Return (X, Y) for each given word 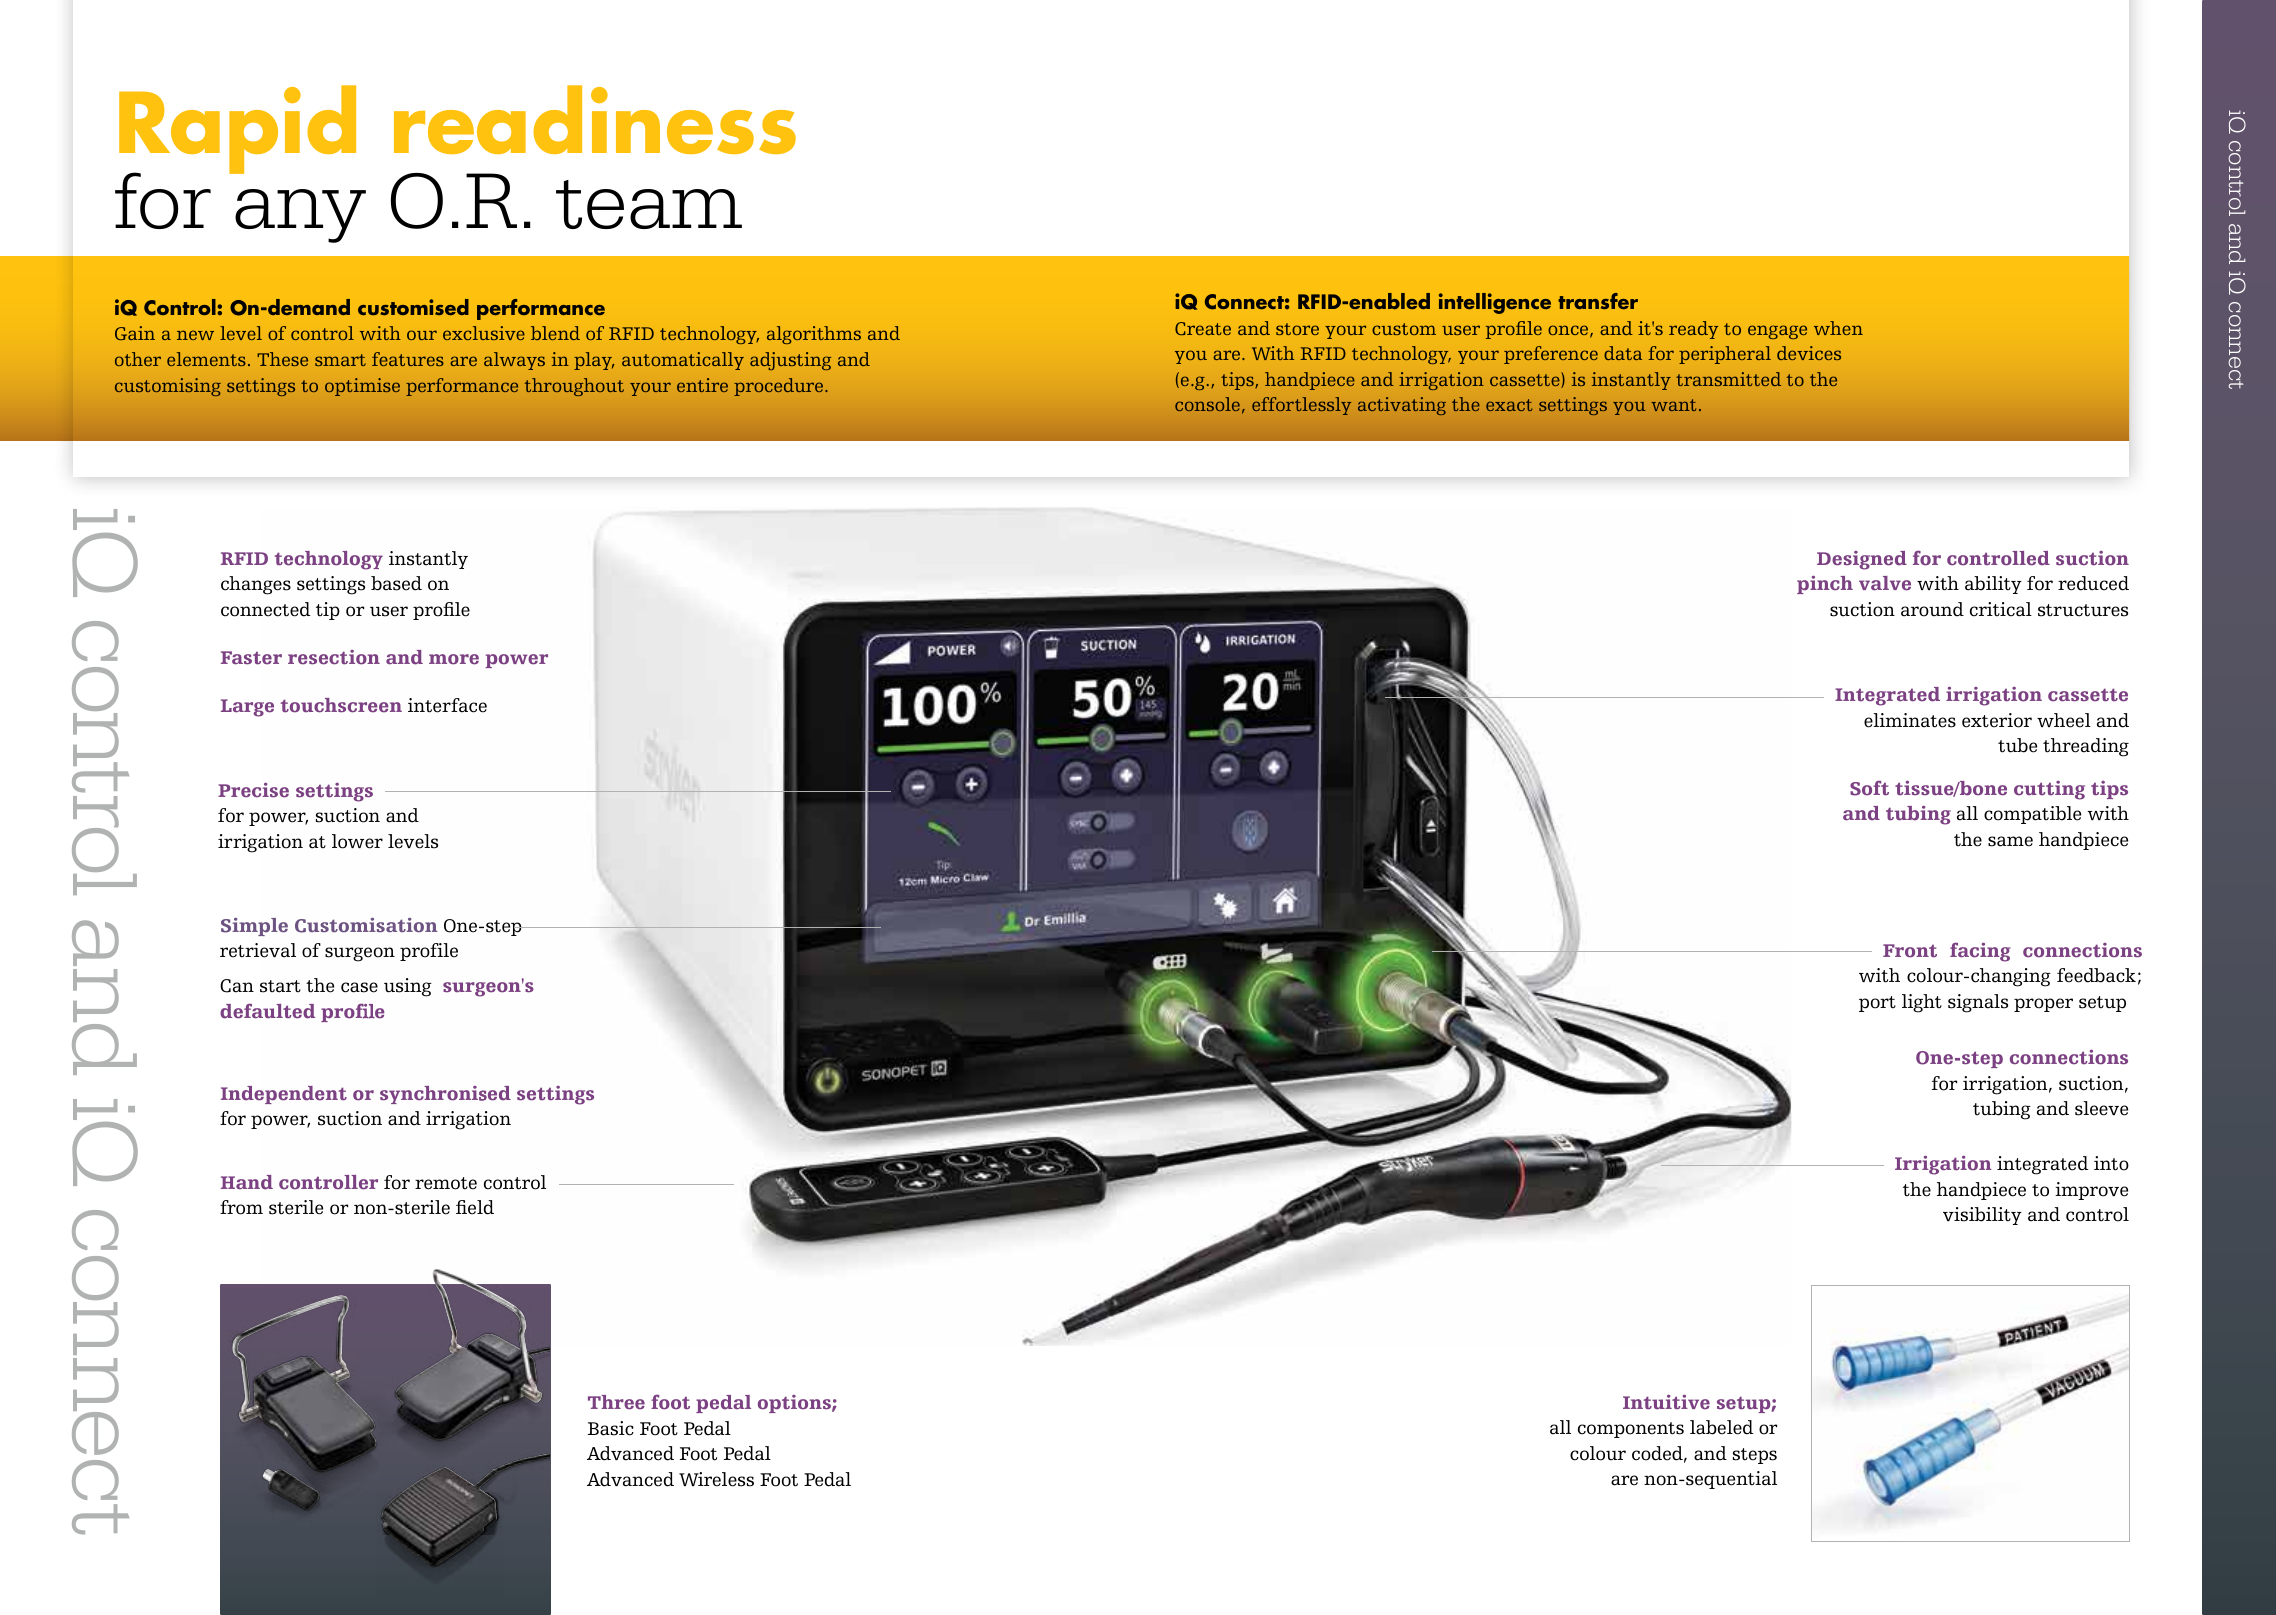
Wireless (716, 1479)
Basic (611, 1428)
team (649, 204)
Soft (1869, 788)
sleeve (2101, 1108)
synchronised (445, 1095)
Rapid (237, 130)
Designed (1862, 560)
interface (447, 705)
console (1207, 404)
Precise (253, 790)
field (475, 1207)
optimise (362, 387)
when (1838, 328)
